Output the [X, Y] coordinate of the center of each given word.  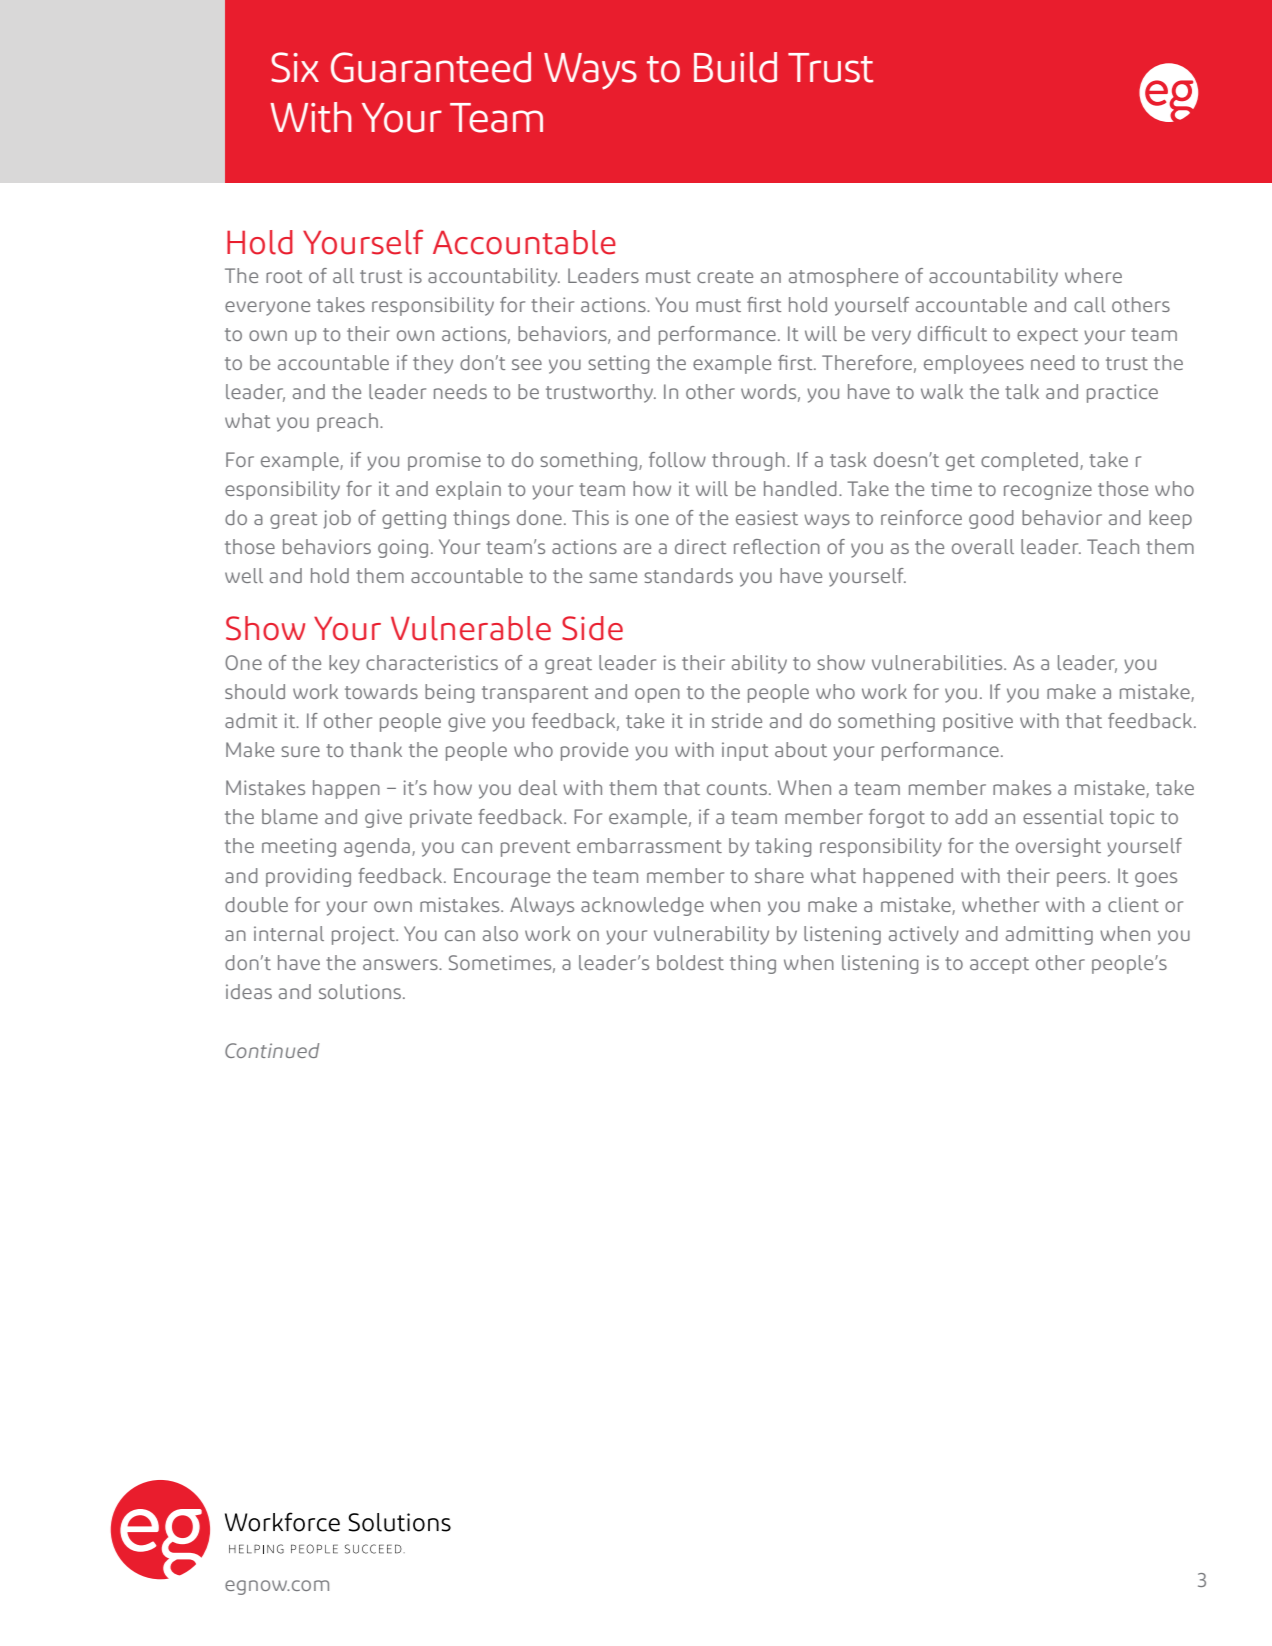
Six [295, 67]
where [1093, 275]
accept [999, 965]
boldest [690, 962]
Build [735, 67]
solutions [361, 991]
